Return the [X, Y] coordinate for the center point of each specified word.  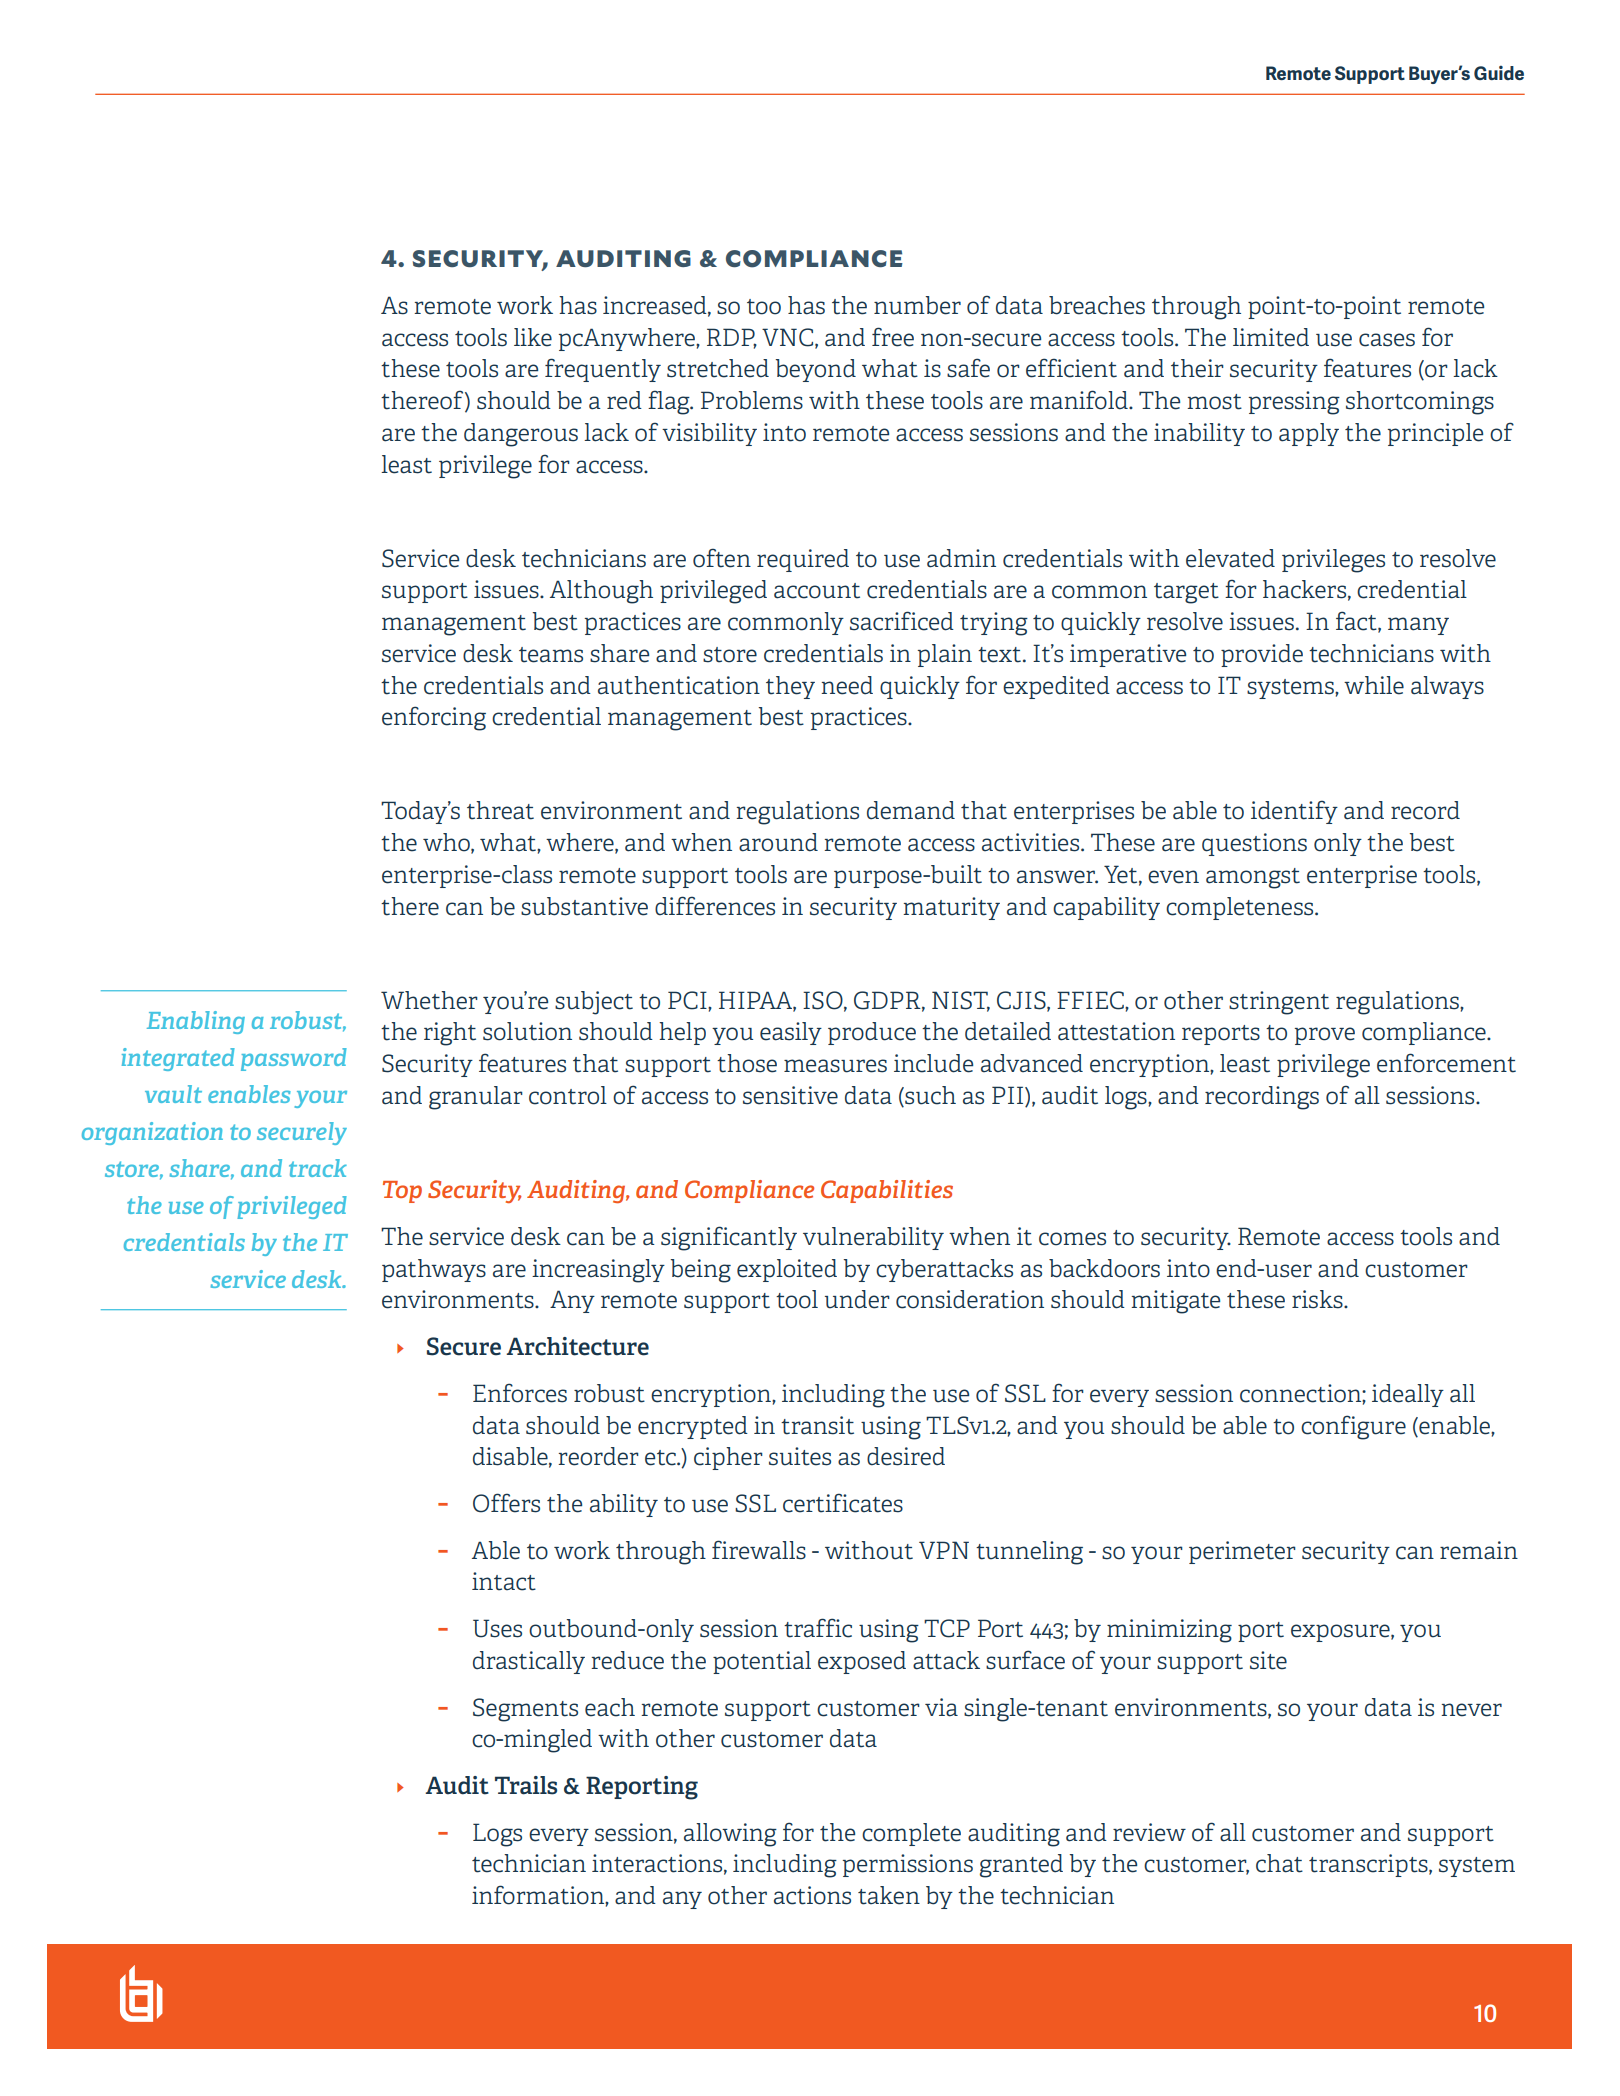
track [318, 1168]
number [917, 305]
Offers [506, 1503]
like [533, 337]
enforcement [1446, 1063]
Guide [1499, 73]
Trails [526, 1785]
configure [1353, 1427]
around [778, 842]
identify [1294, 812]
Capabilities [887, 1191]
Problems [752, 400]
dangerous [521, 435]
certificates [843, 1503]
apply [1309, 434]
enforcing [434, 718]
